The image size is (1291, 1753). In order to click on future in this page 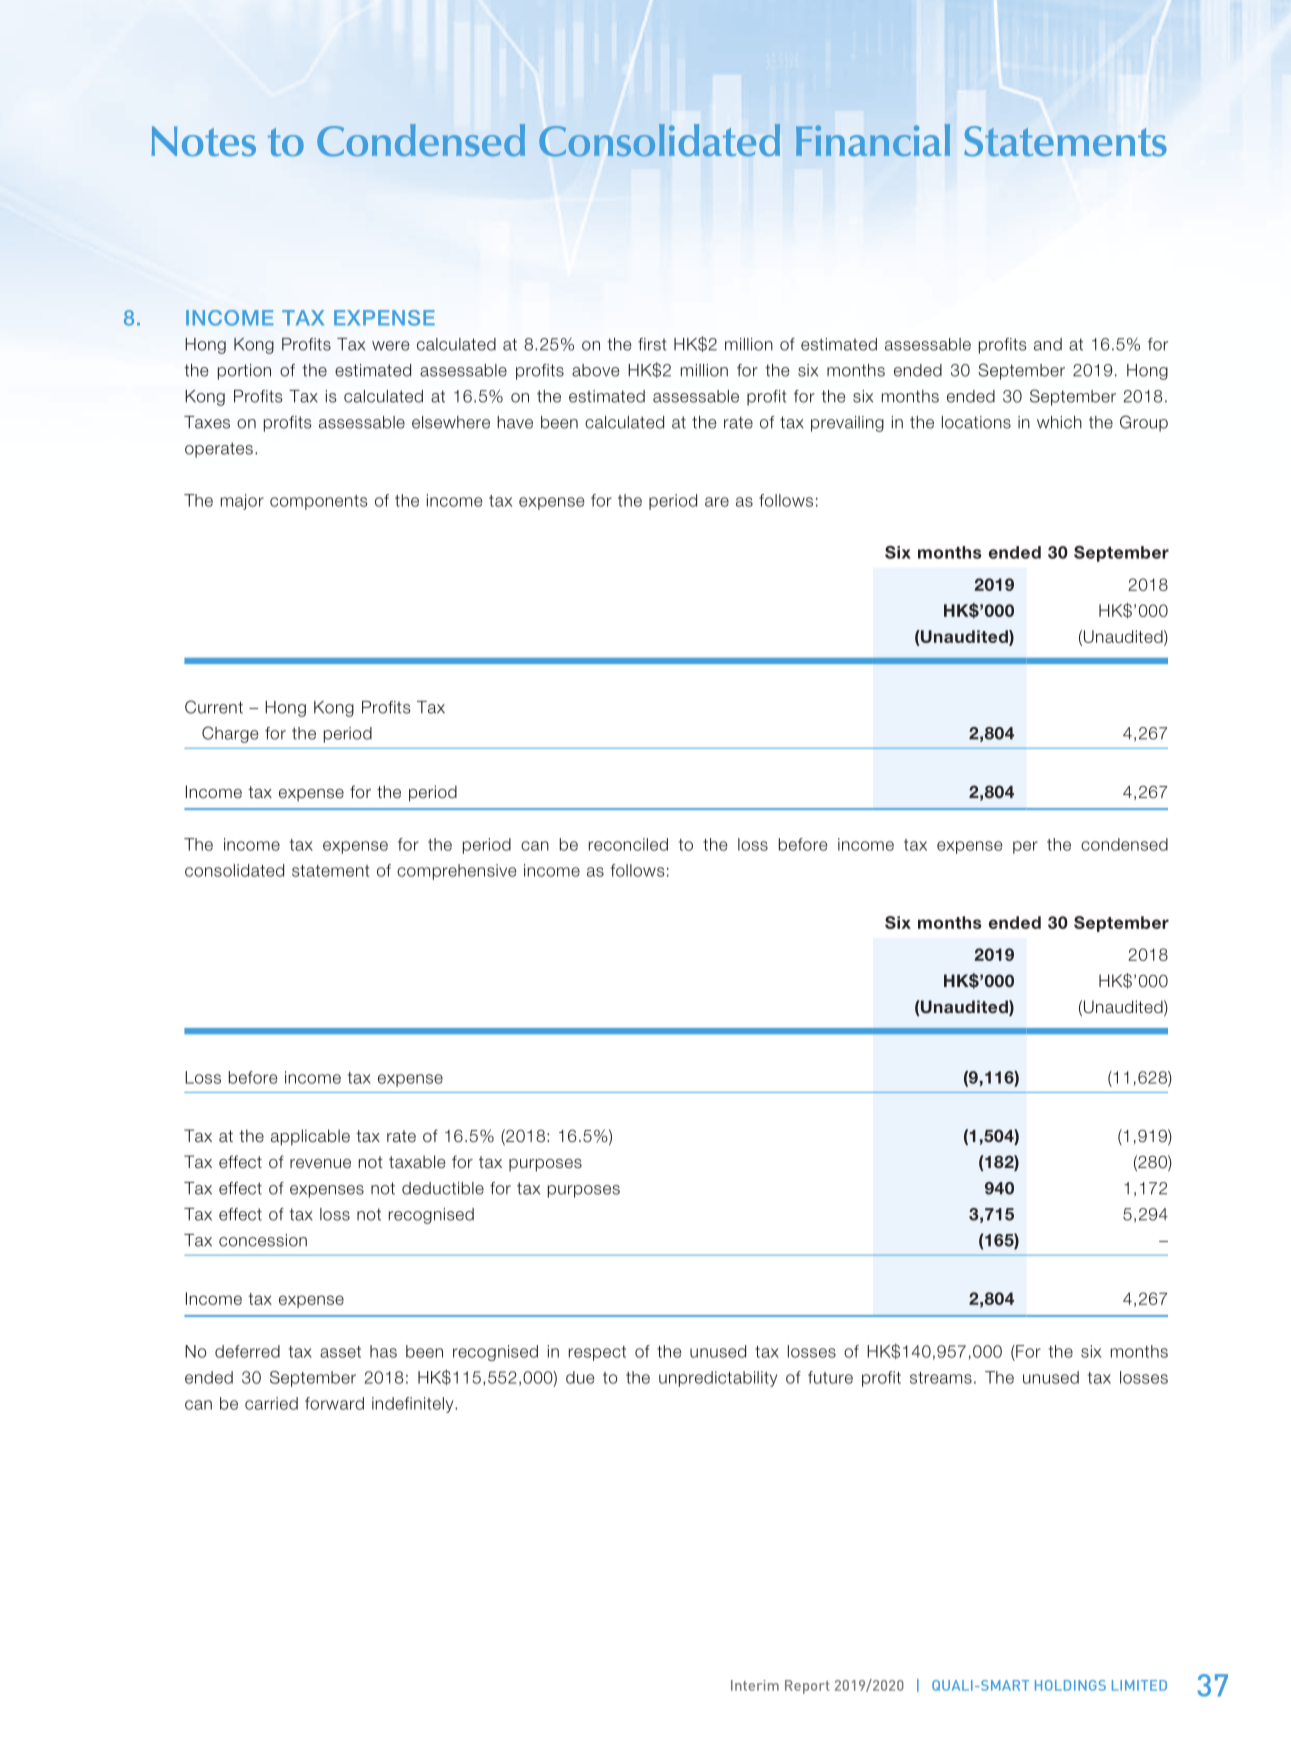, I will do `click(830, 1377)`.
